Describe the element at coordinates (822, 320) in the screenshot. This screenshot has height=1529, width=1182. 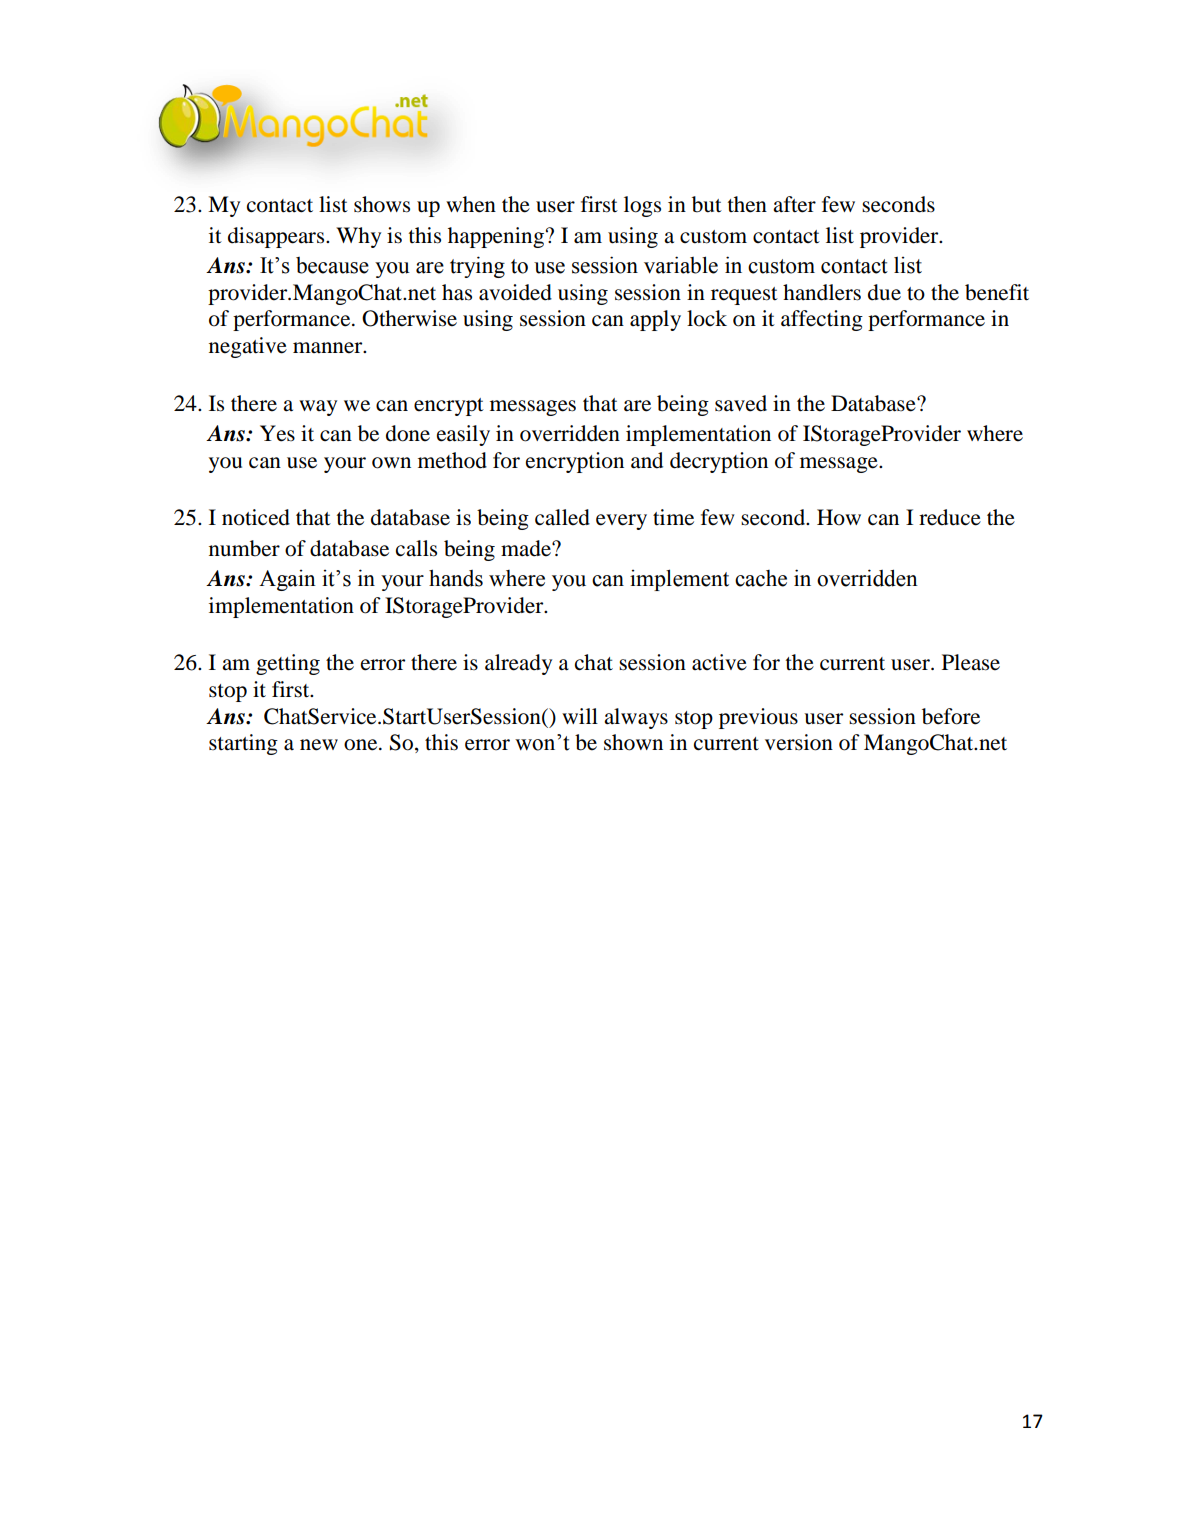
I see `affecting` at that location.
